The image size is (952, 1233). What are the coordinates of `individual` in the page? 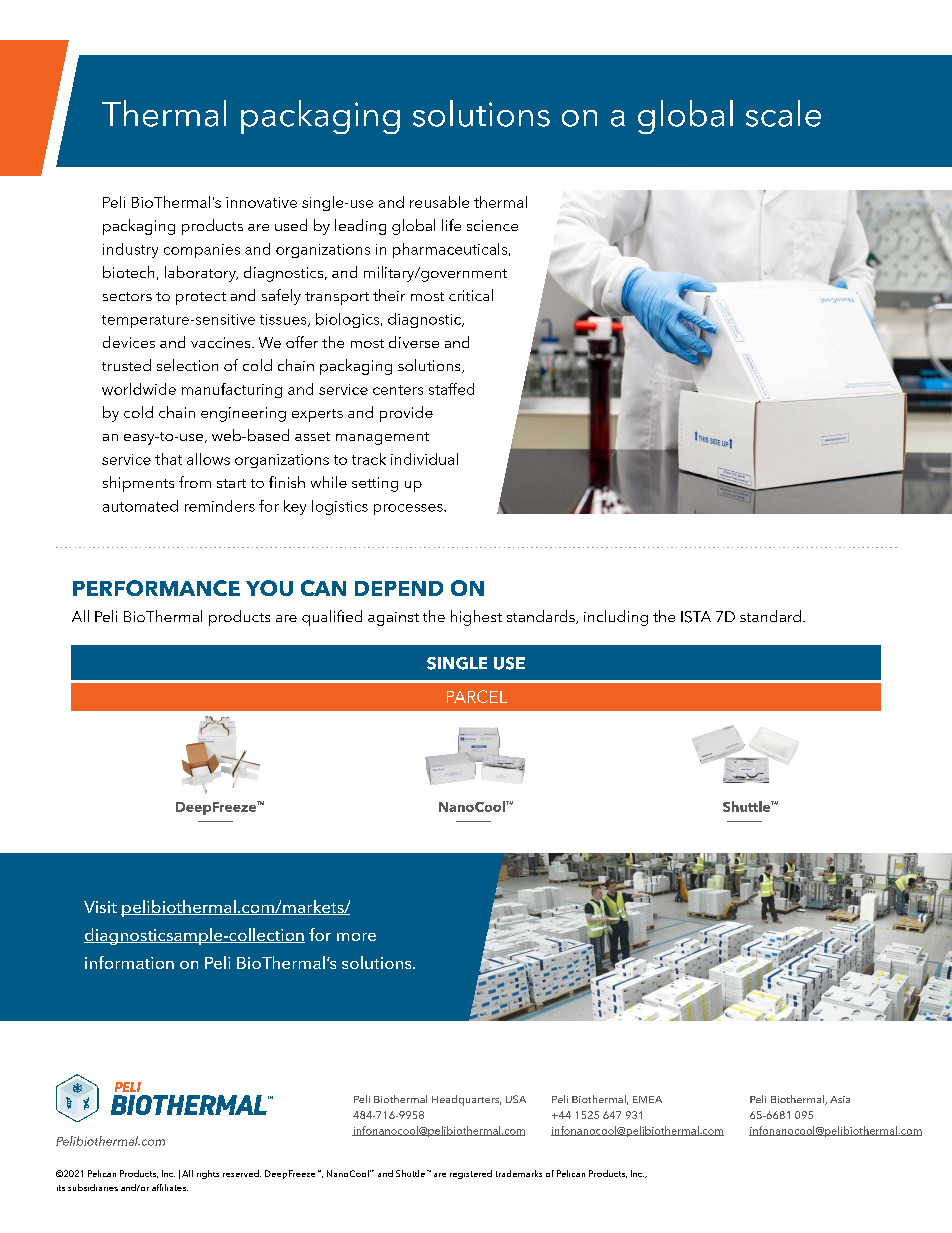 It's located at (424, 459).
